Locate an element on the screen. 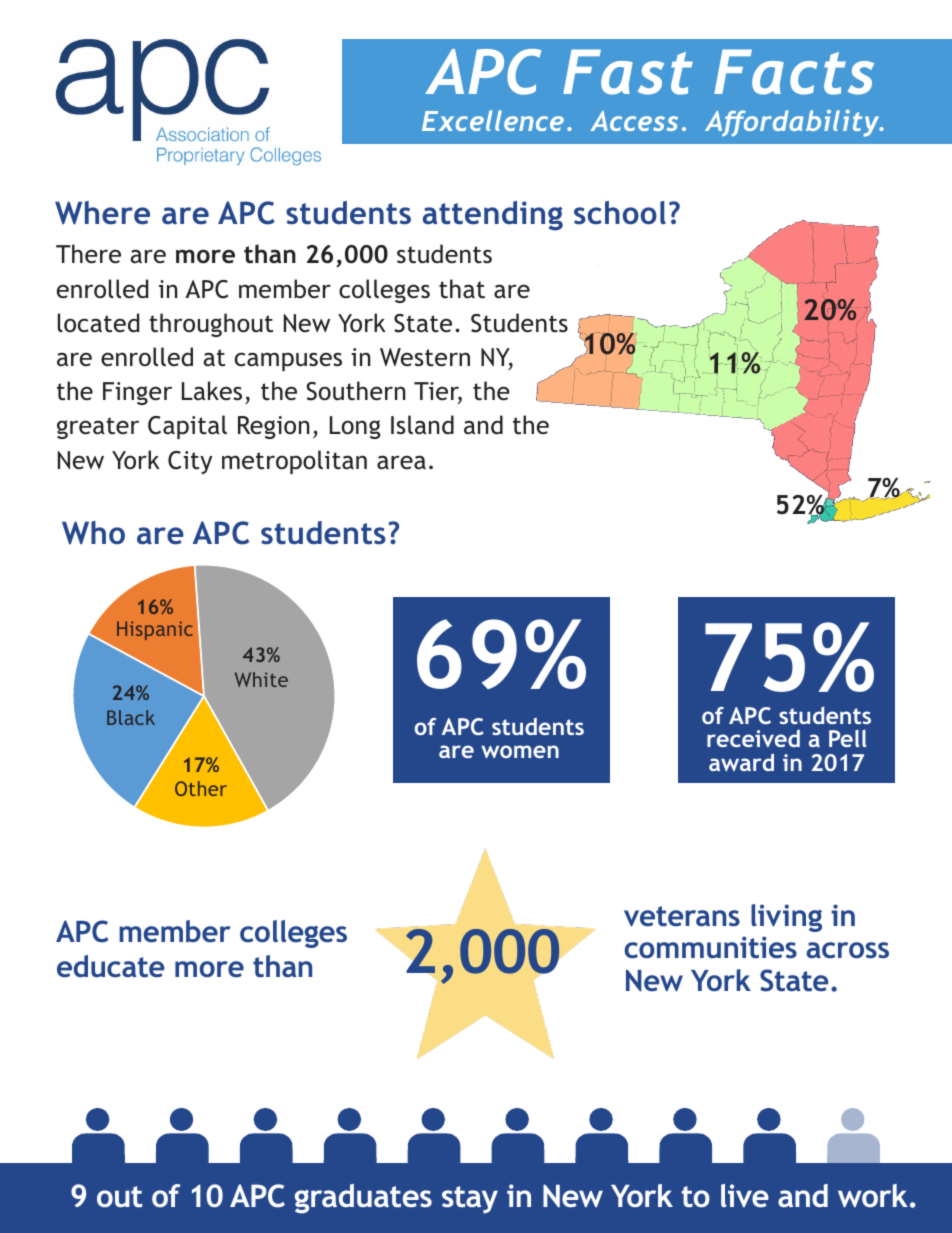 The width and height of the screenshot is (952, 1233). Hispanic is located at coordinates (155, 630).
